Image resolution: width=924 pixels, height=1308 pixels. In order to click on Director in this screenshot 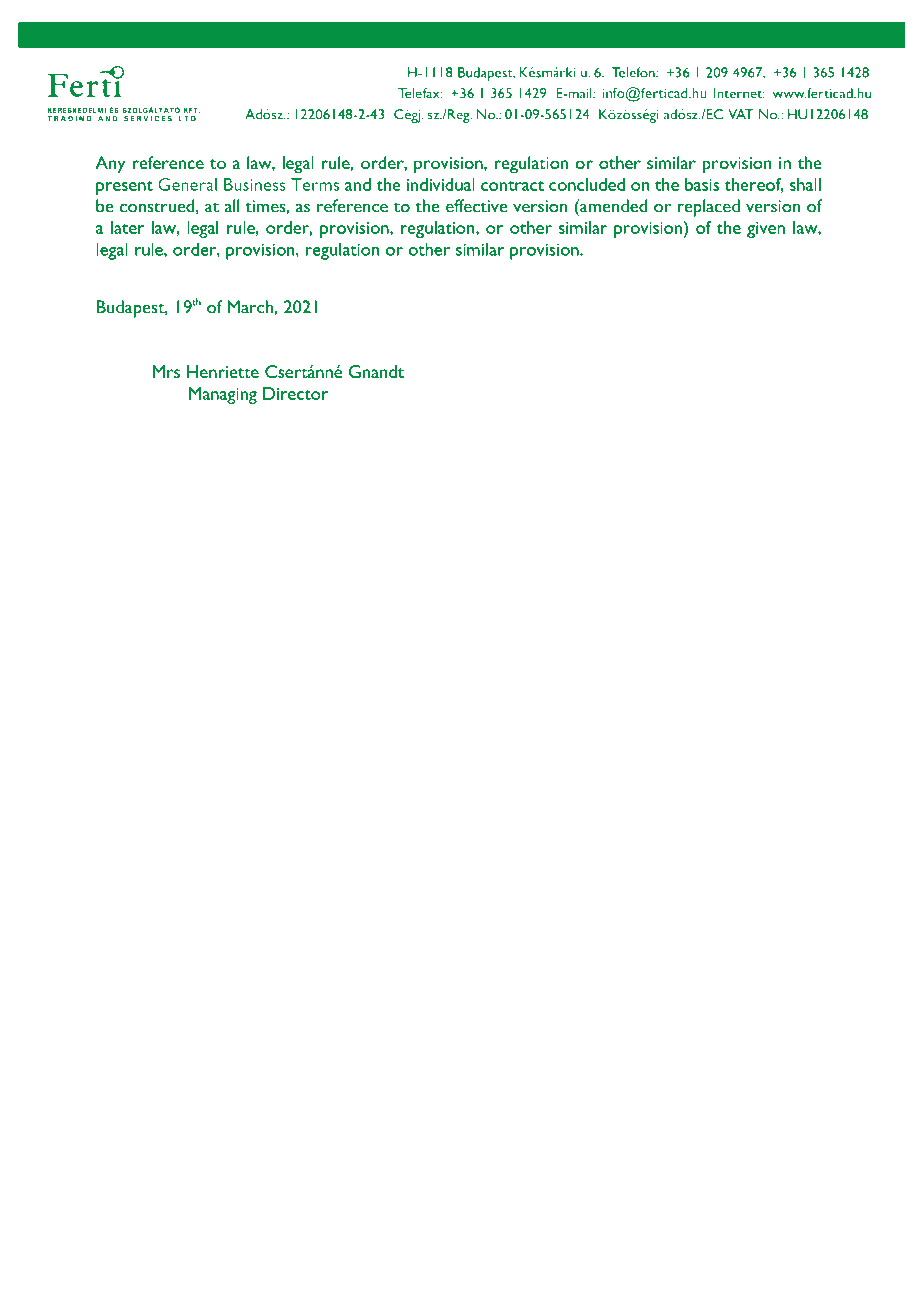, I will do `click(295, 393)`.
